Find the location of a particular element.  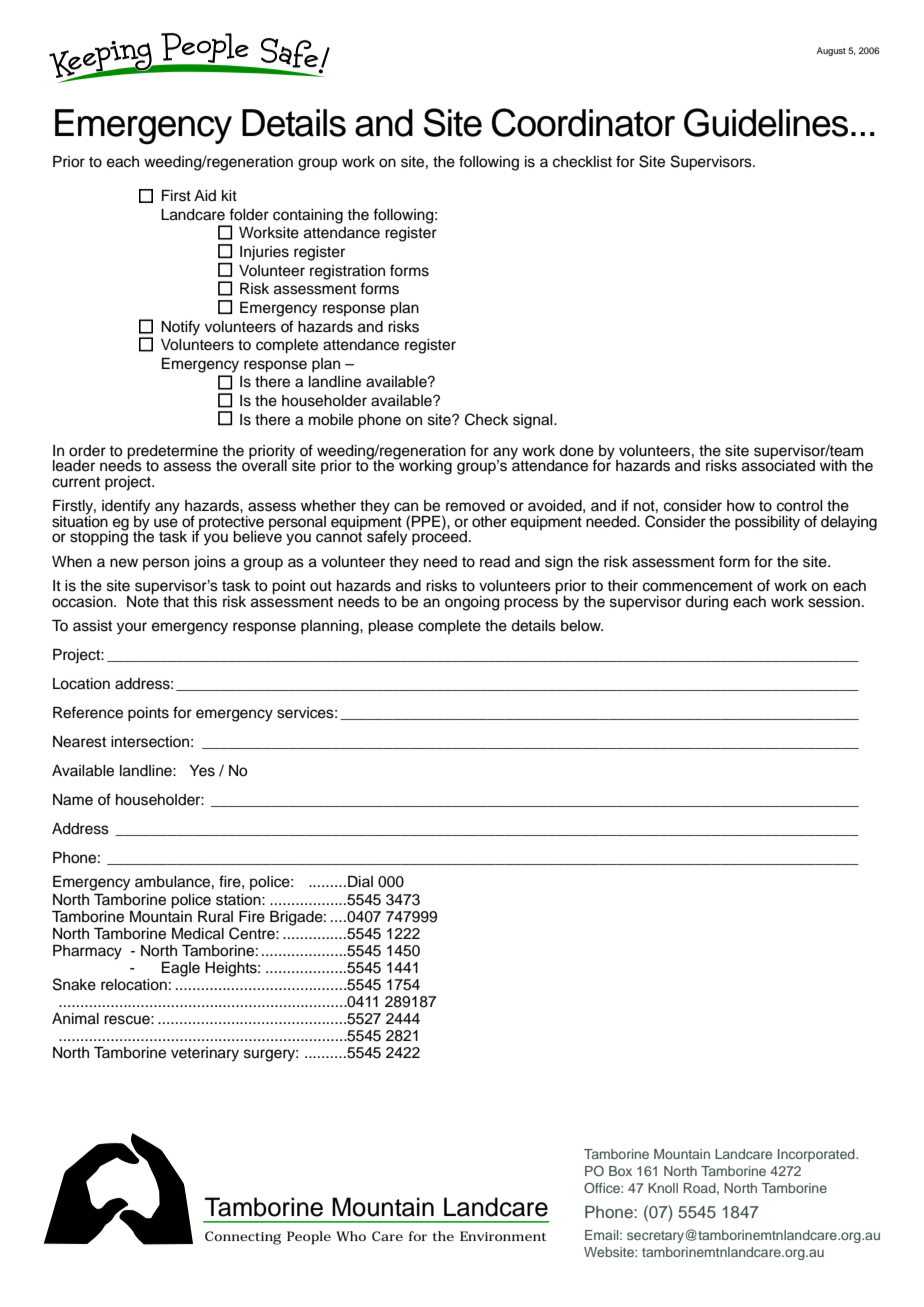

your is located at coordinates (132, 628).
